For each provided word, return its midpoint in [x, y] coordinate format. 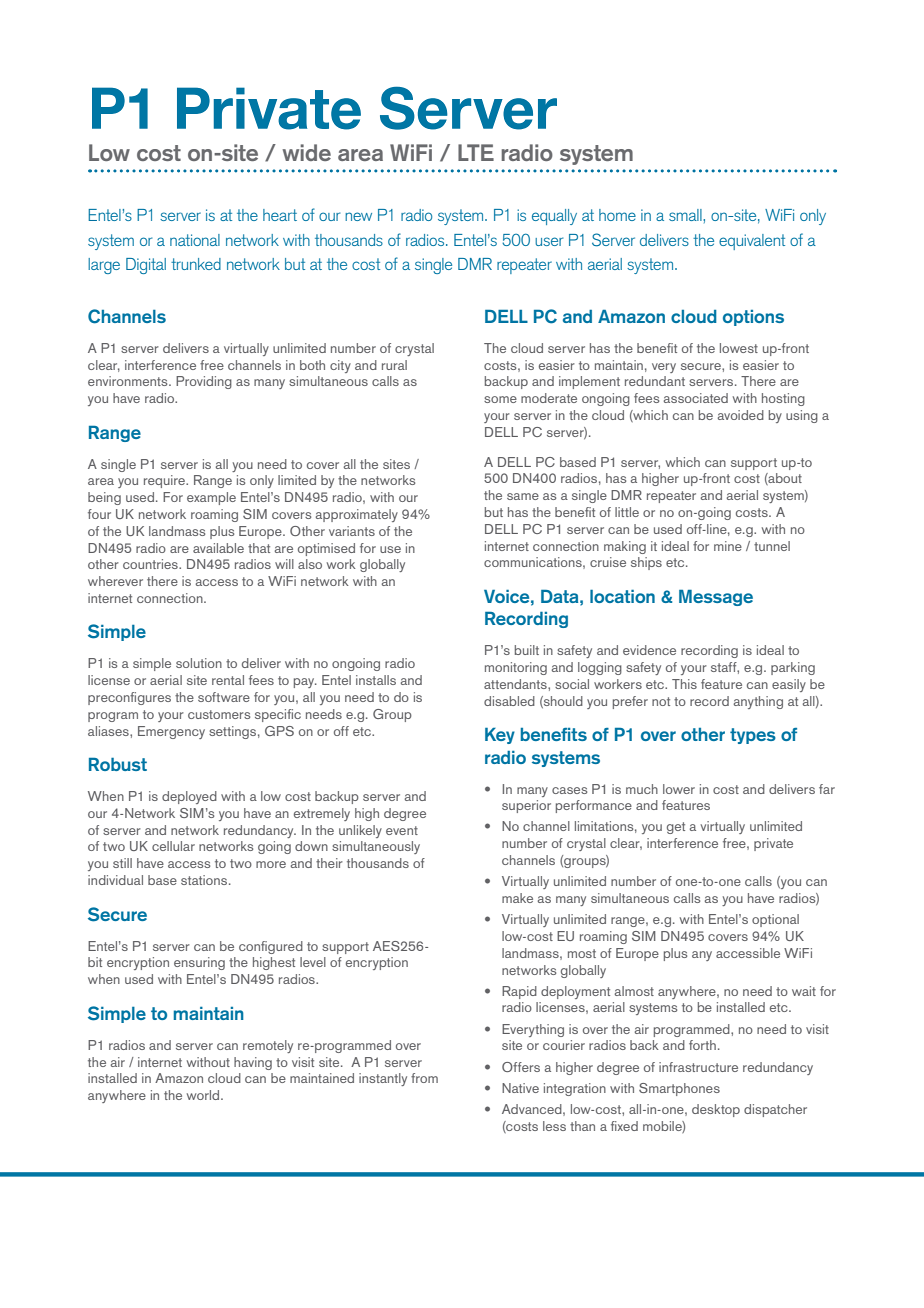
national [195, 240]
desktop [716, 1110]
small [686, 215]
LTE [476, 152]
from [424, 1078]
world [204, 1095]
